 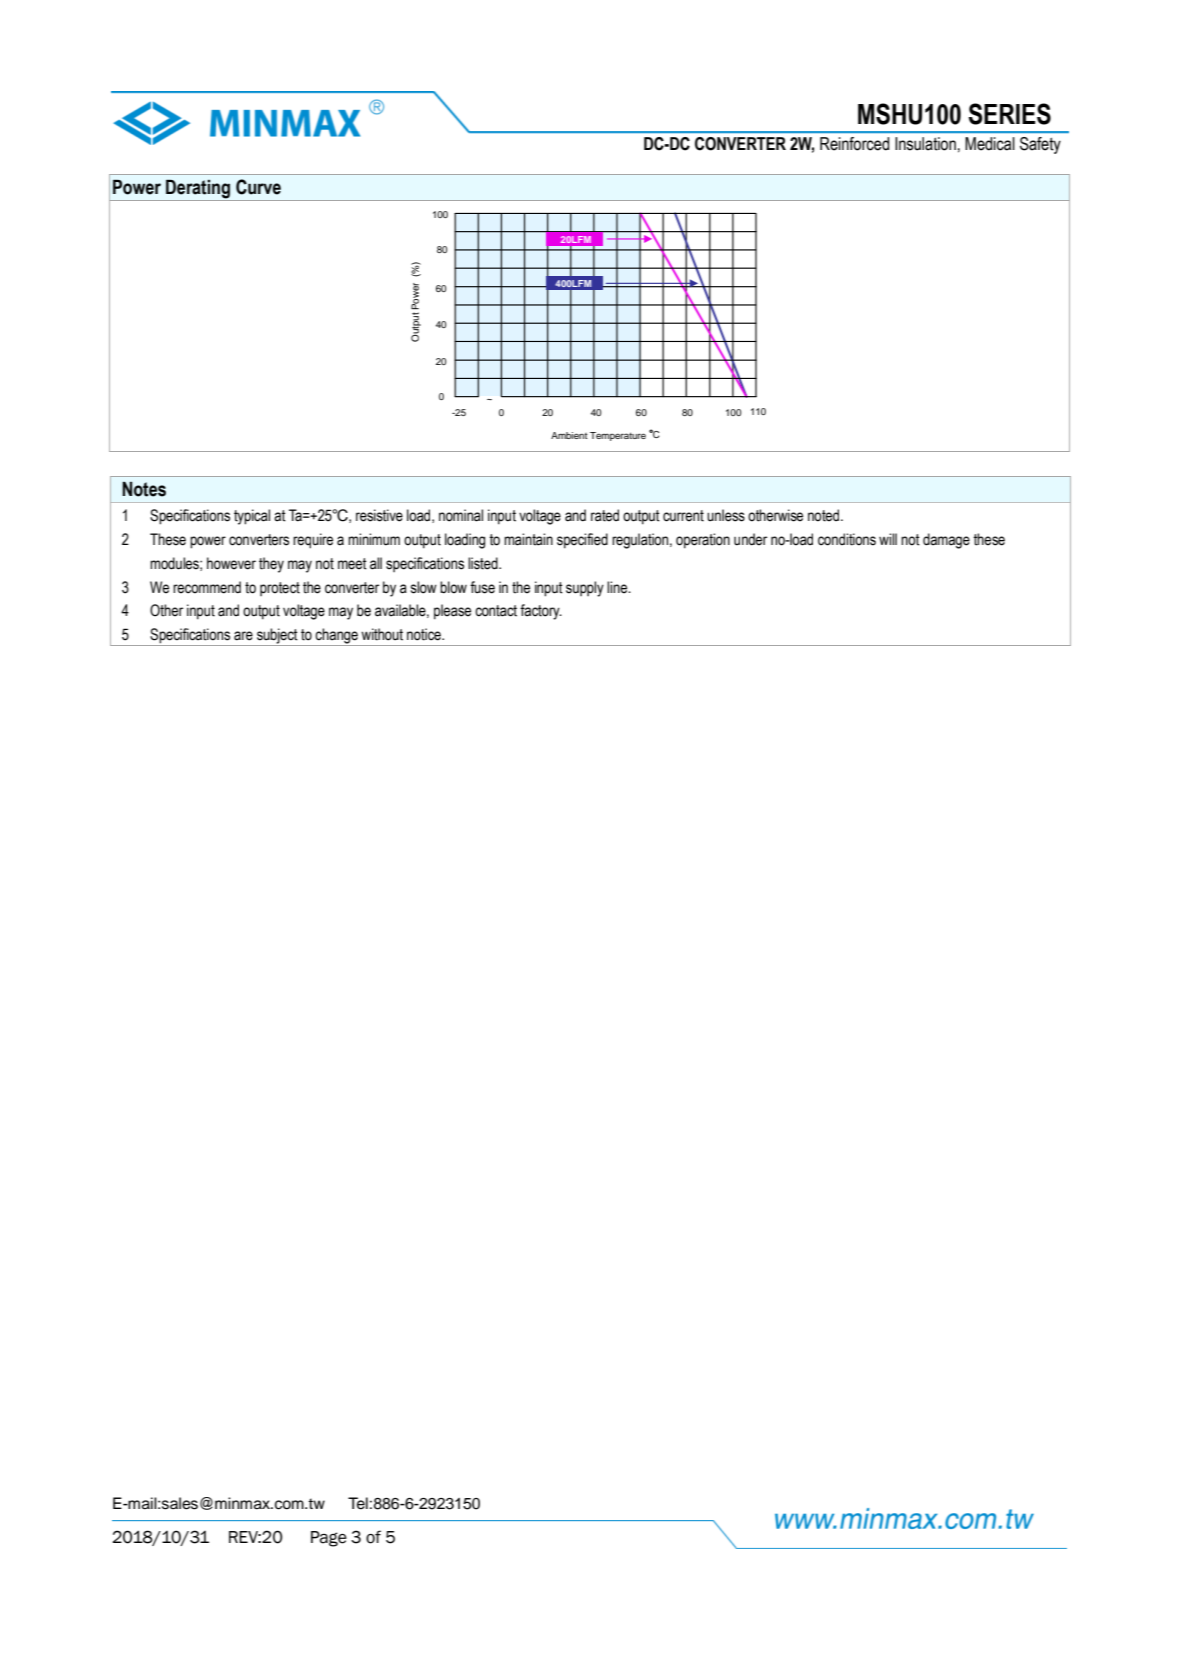 I want to click on without, so click(x=382, y=634).
